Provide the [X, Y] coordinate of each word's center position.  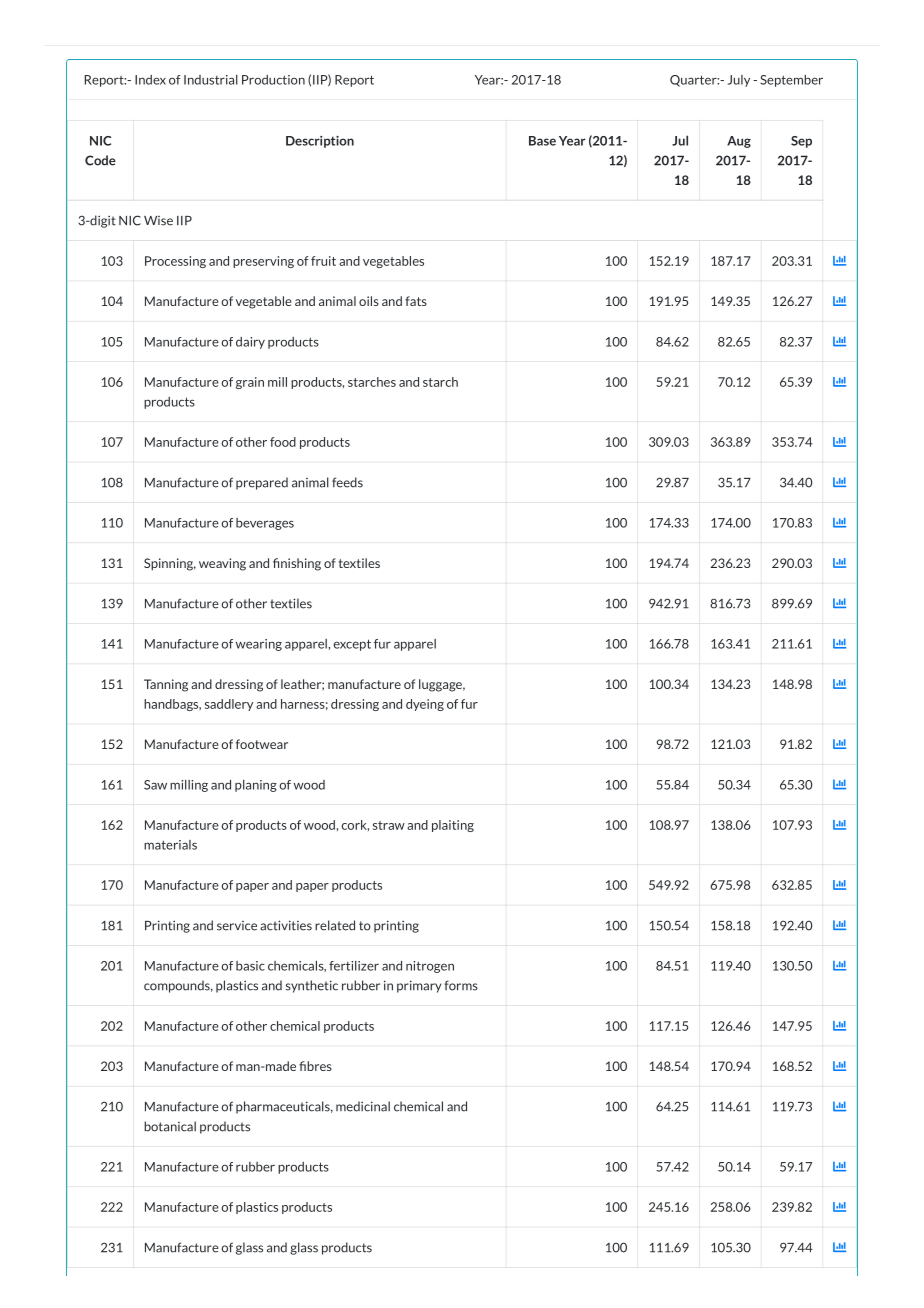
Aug [739, 142]
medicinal [363, 1106]
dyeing [425, 705]
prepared [262, 483]
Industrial [211, 80]
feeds [347, 482]
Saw [155, 785]
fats [416, 301]
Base [542, 141]
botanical [170, 1126]
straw [389, 825]
